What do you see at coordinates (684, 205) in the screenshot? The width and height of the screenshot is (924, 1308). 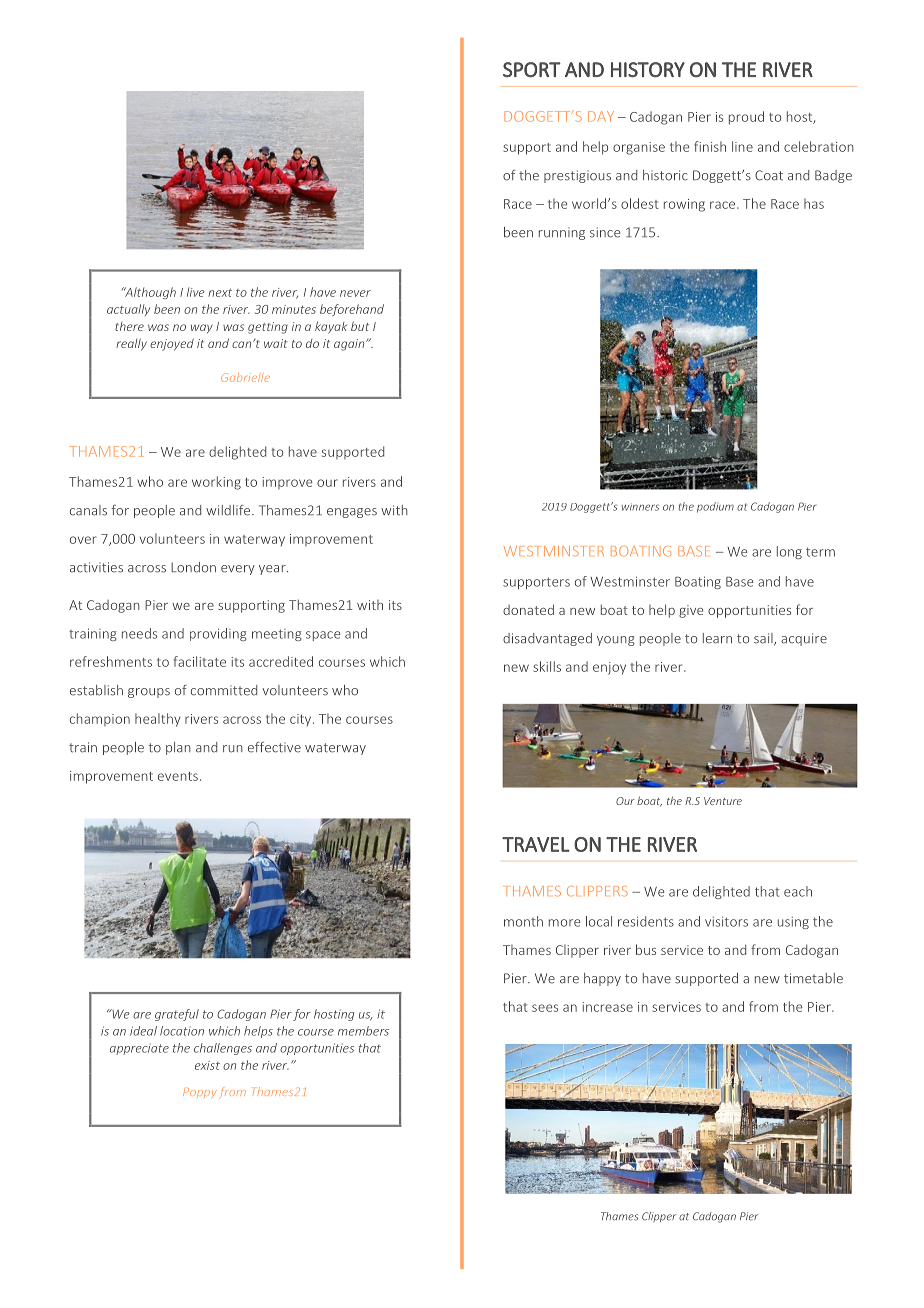 I see `rowing` at bounding box center [684, 205].
